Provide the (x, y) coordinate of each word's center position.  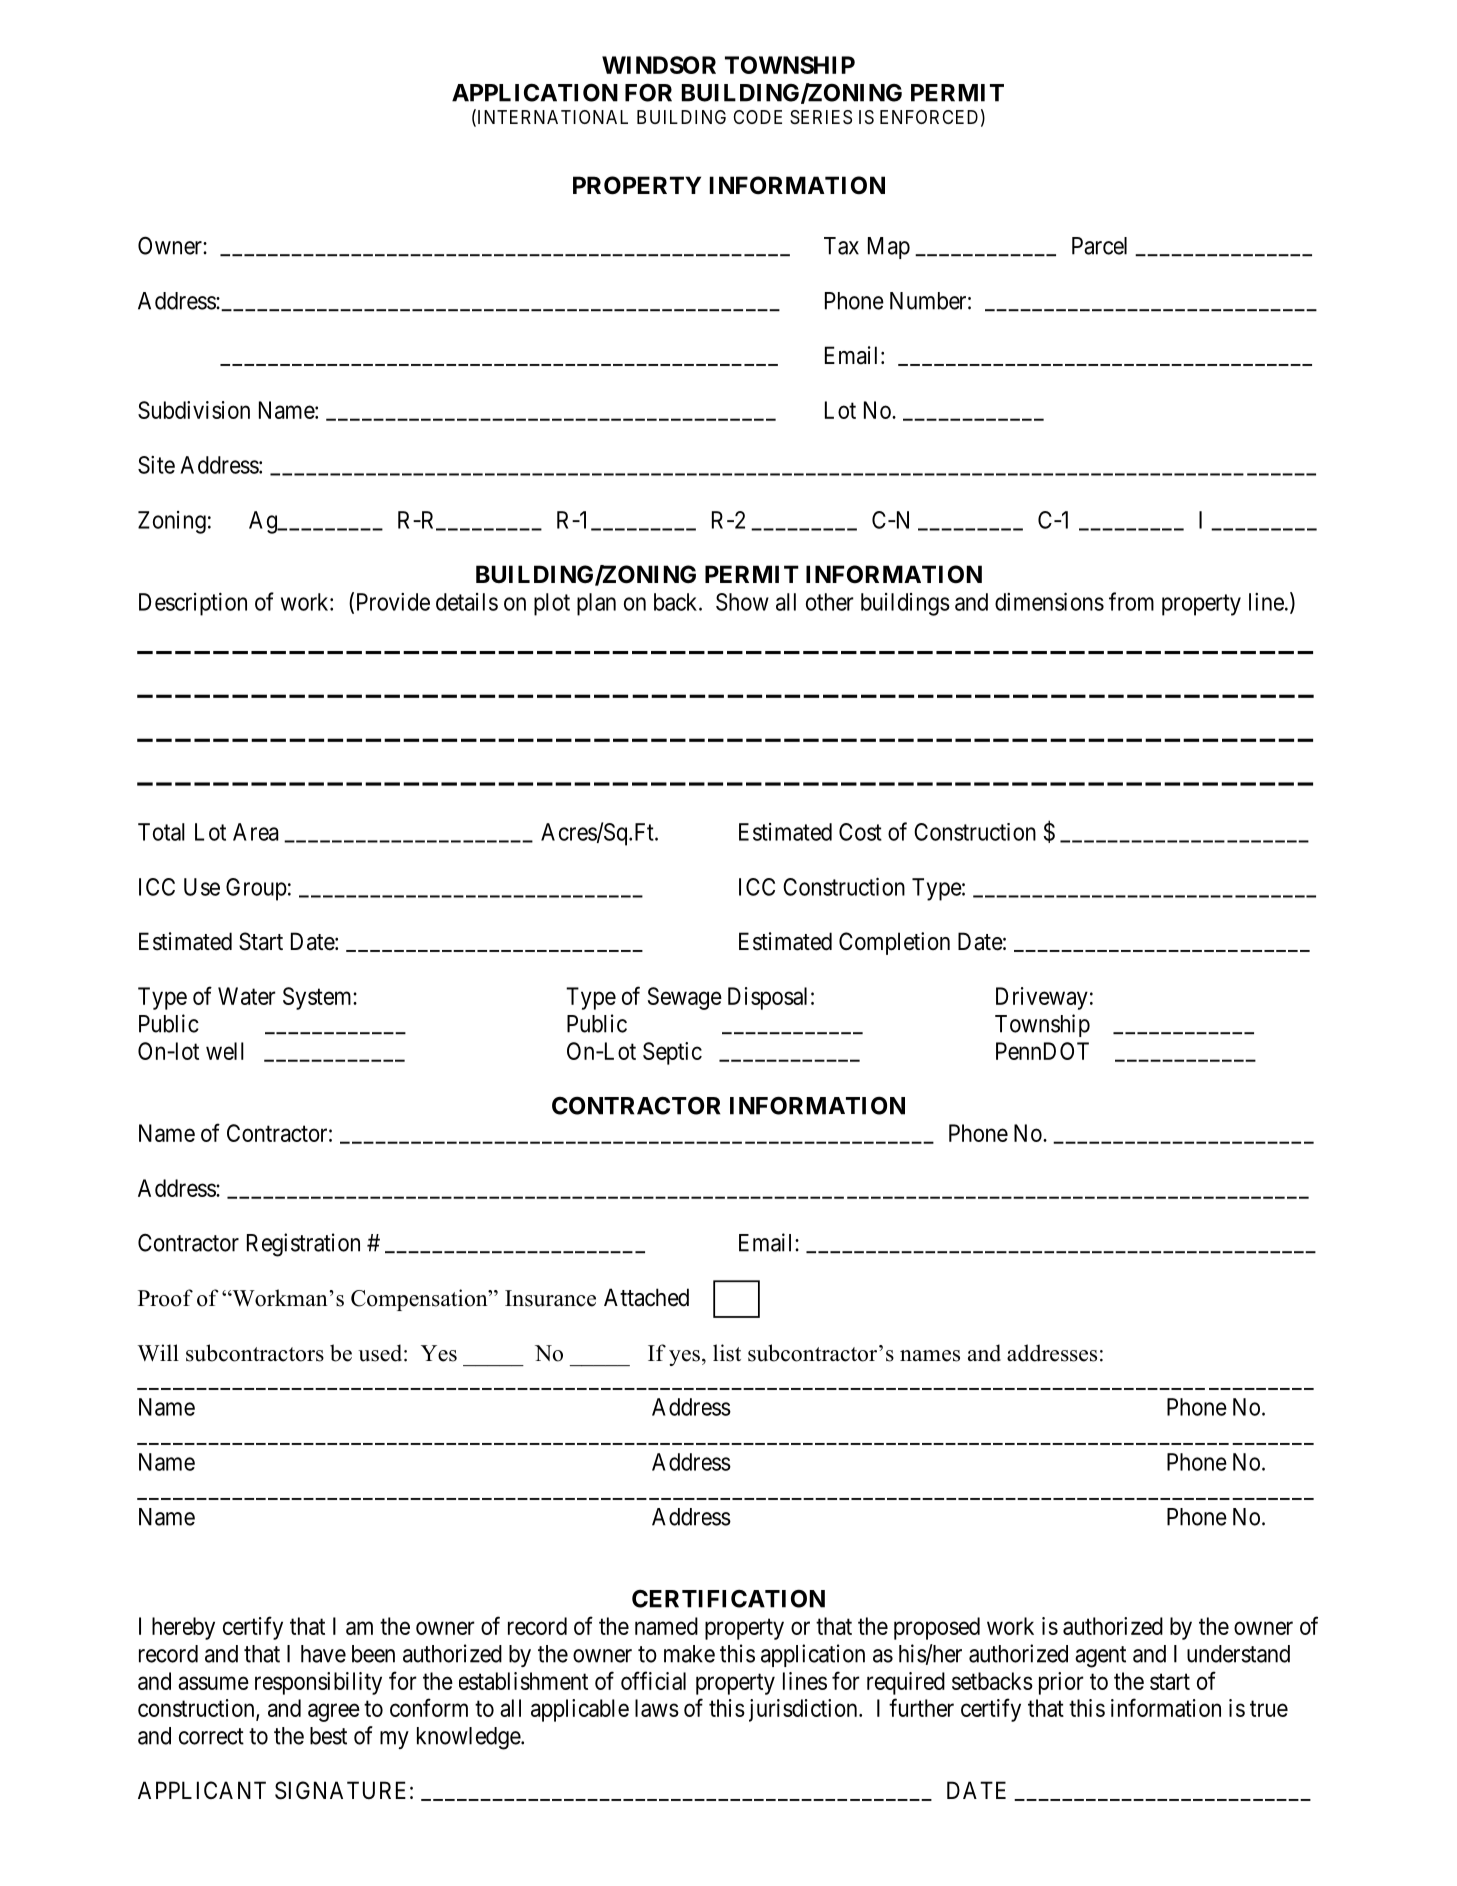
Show (742, 602)
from (1131, 601)
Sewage (685, 998)
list (727, 1353)
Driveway (1042, 998)
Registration (303, 1245)
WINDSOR (659, 65)
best (328, 1736)
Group (256, 889)
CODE (758, 117)
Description (193, 604)
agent (1100, 1657)
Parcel (1099, 246)
